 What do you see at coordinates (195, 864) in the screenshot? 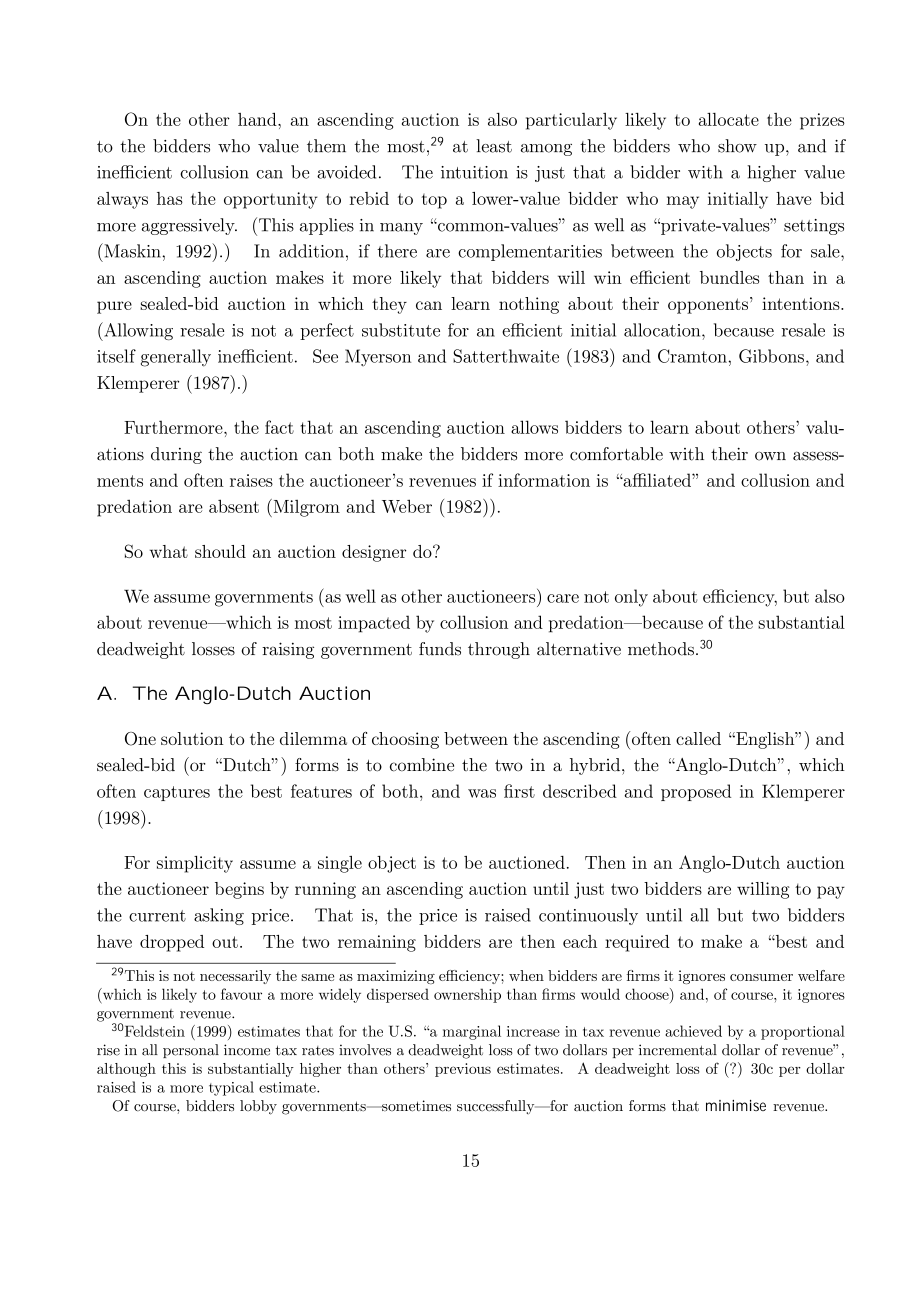
I see `simplicity` at bounding box center [195, 864].
